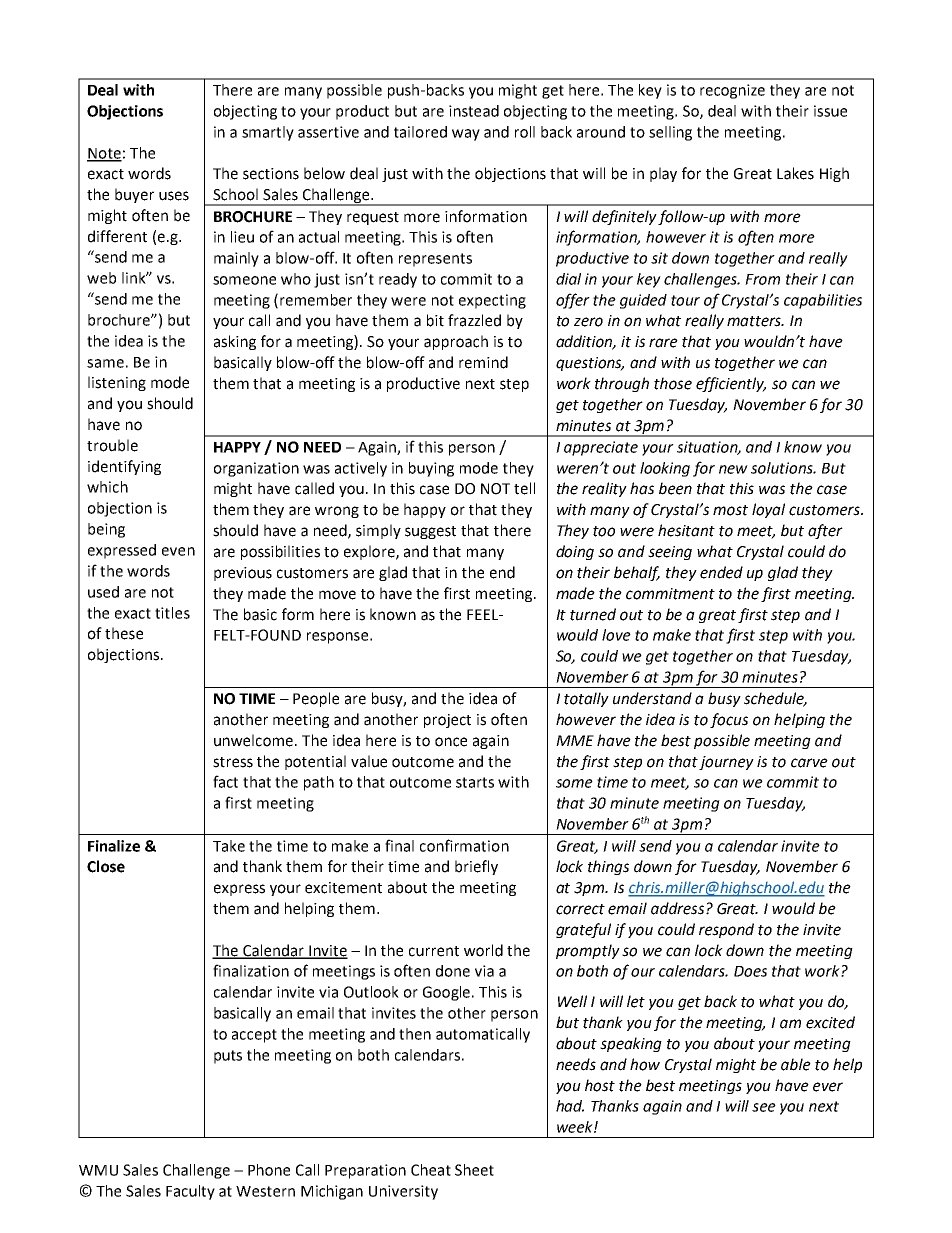 The width and height of the document is (952, 1233). What do you see at coordinates (190, 1192) in the document?
I see `Faculty` at bounding box center [190, 1192].
